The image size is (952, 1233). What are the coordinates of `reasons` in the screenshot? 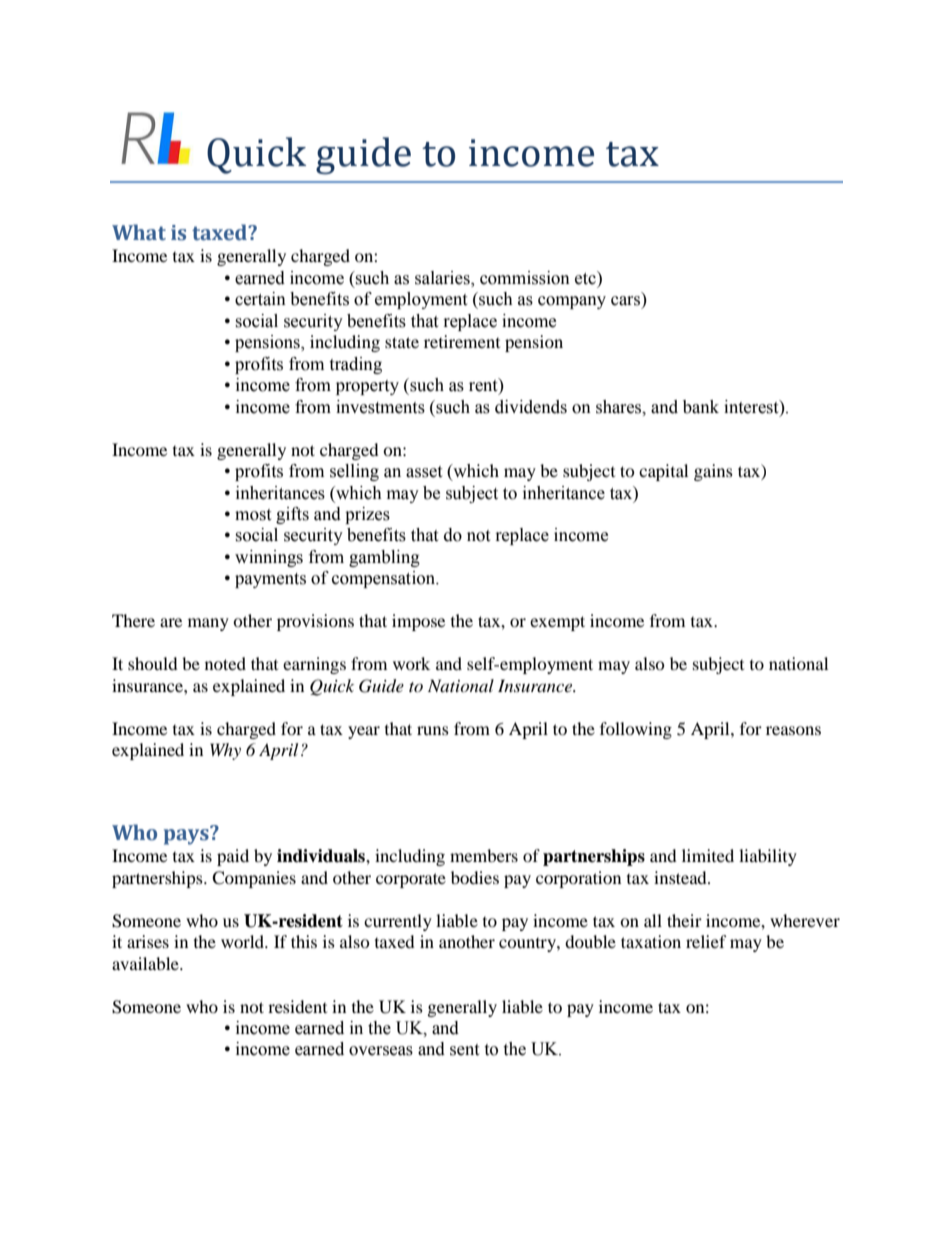 It's located at (793, 730).
